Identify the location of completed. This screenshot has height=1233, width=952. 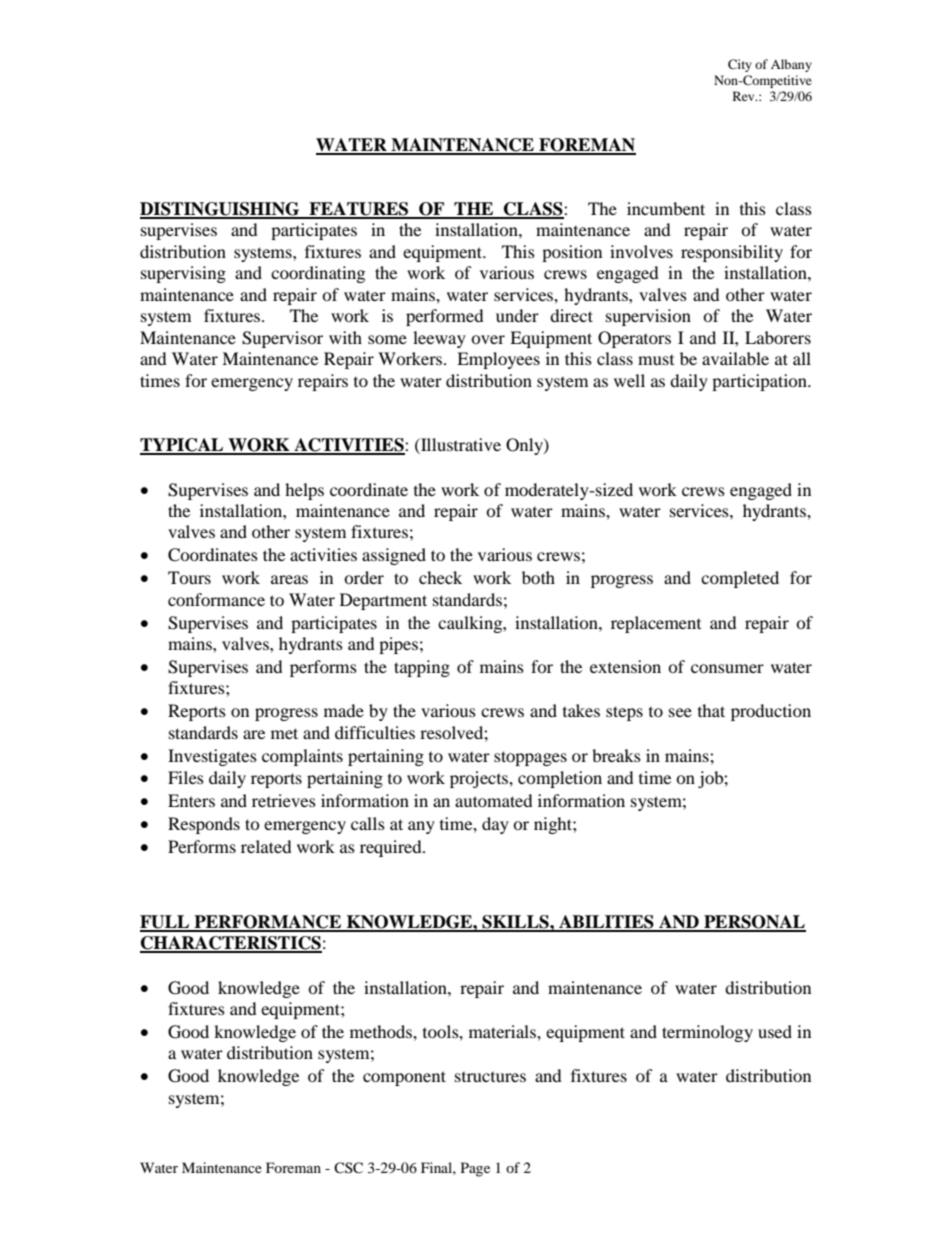
(740, 579).
